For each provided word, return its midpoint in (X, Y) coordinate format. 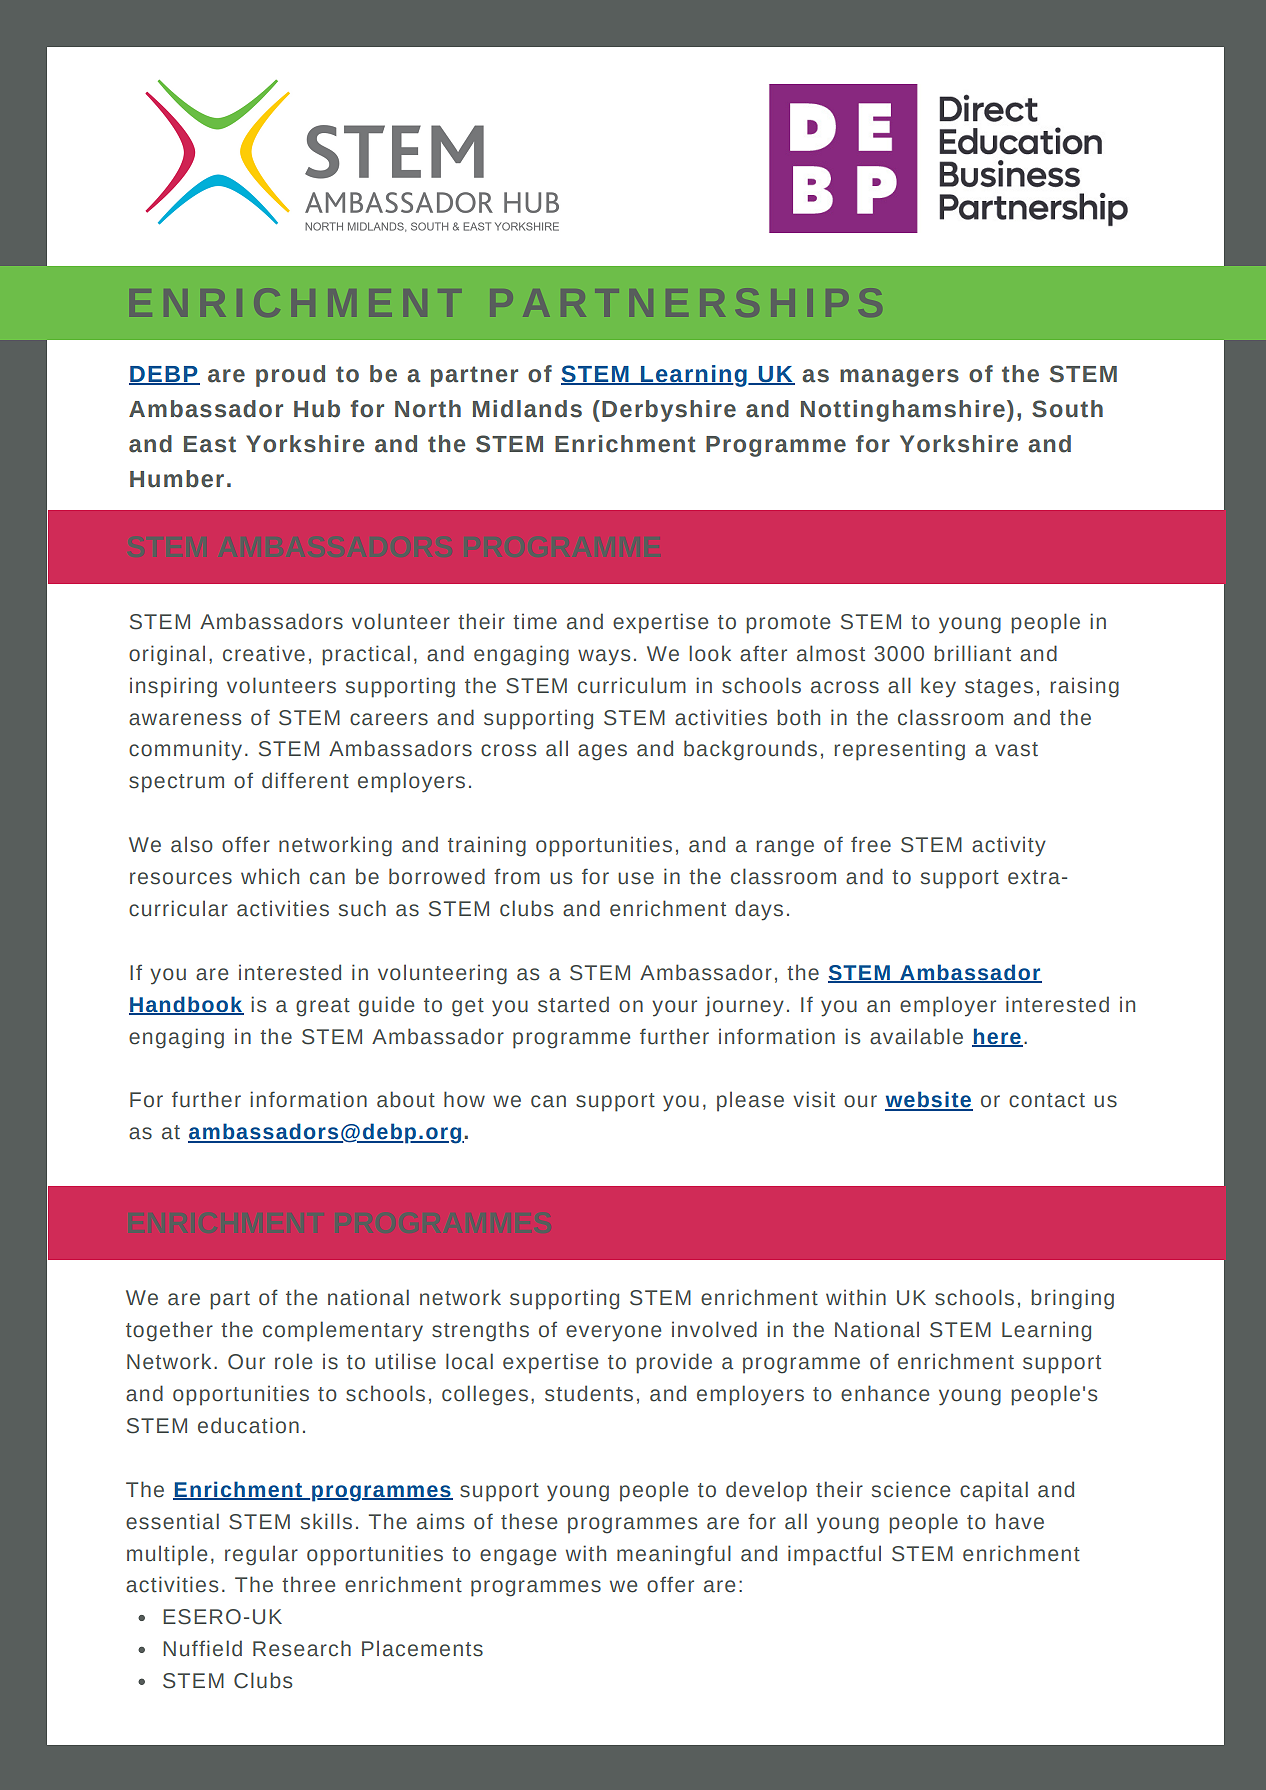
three (308, 1584)
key (938, 687)
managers (899, 378)
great (323, 1007)
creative (264, 653)
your (674, 1008)
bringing (1072, 1299)
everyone (613, 1333)
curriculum (632, 685)
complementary (343, 1331)
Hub (317, 409)
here (997, 1037)
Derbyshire (669, 411)
